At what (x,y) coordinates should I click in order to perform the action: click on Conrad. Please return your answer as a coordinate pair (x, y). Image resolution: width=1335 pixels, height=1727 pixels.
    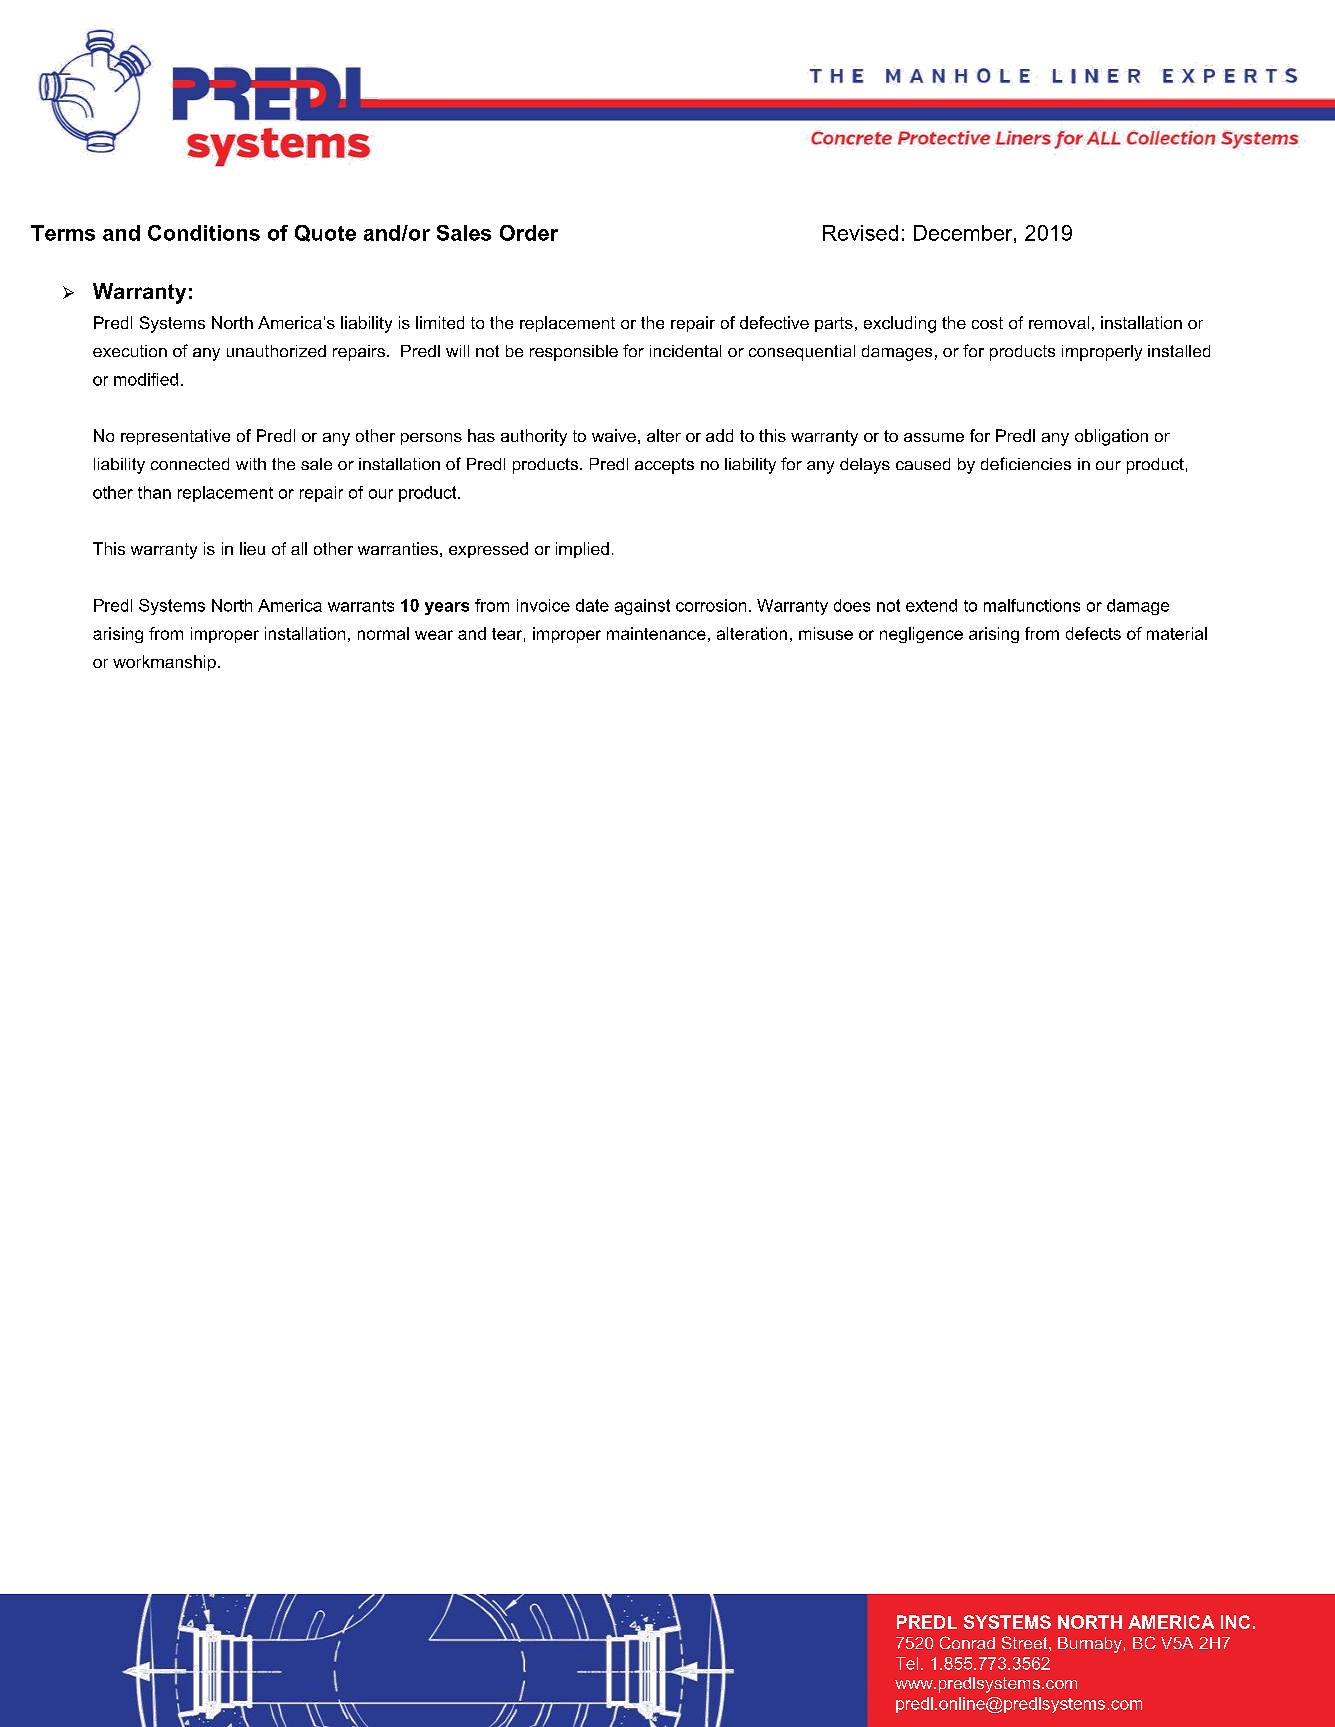
    Looking at the image, I should click on (967, 1642).
